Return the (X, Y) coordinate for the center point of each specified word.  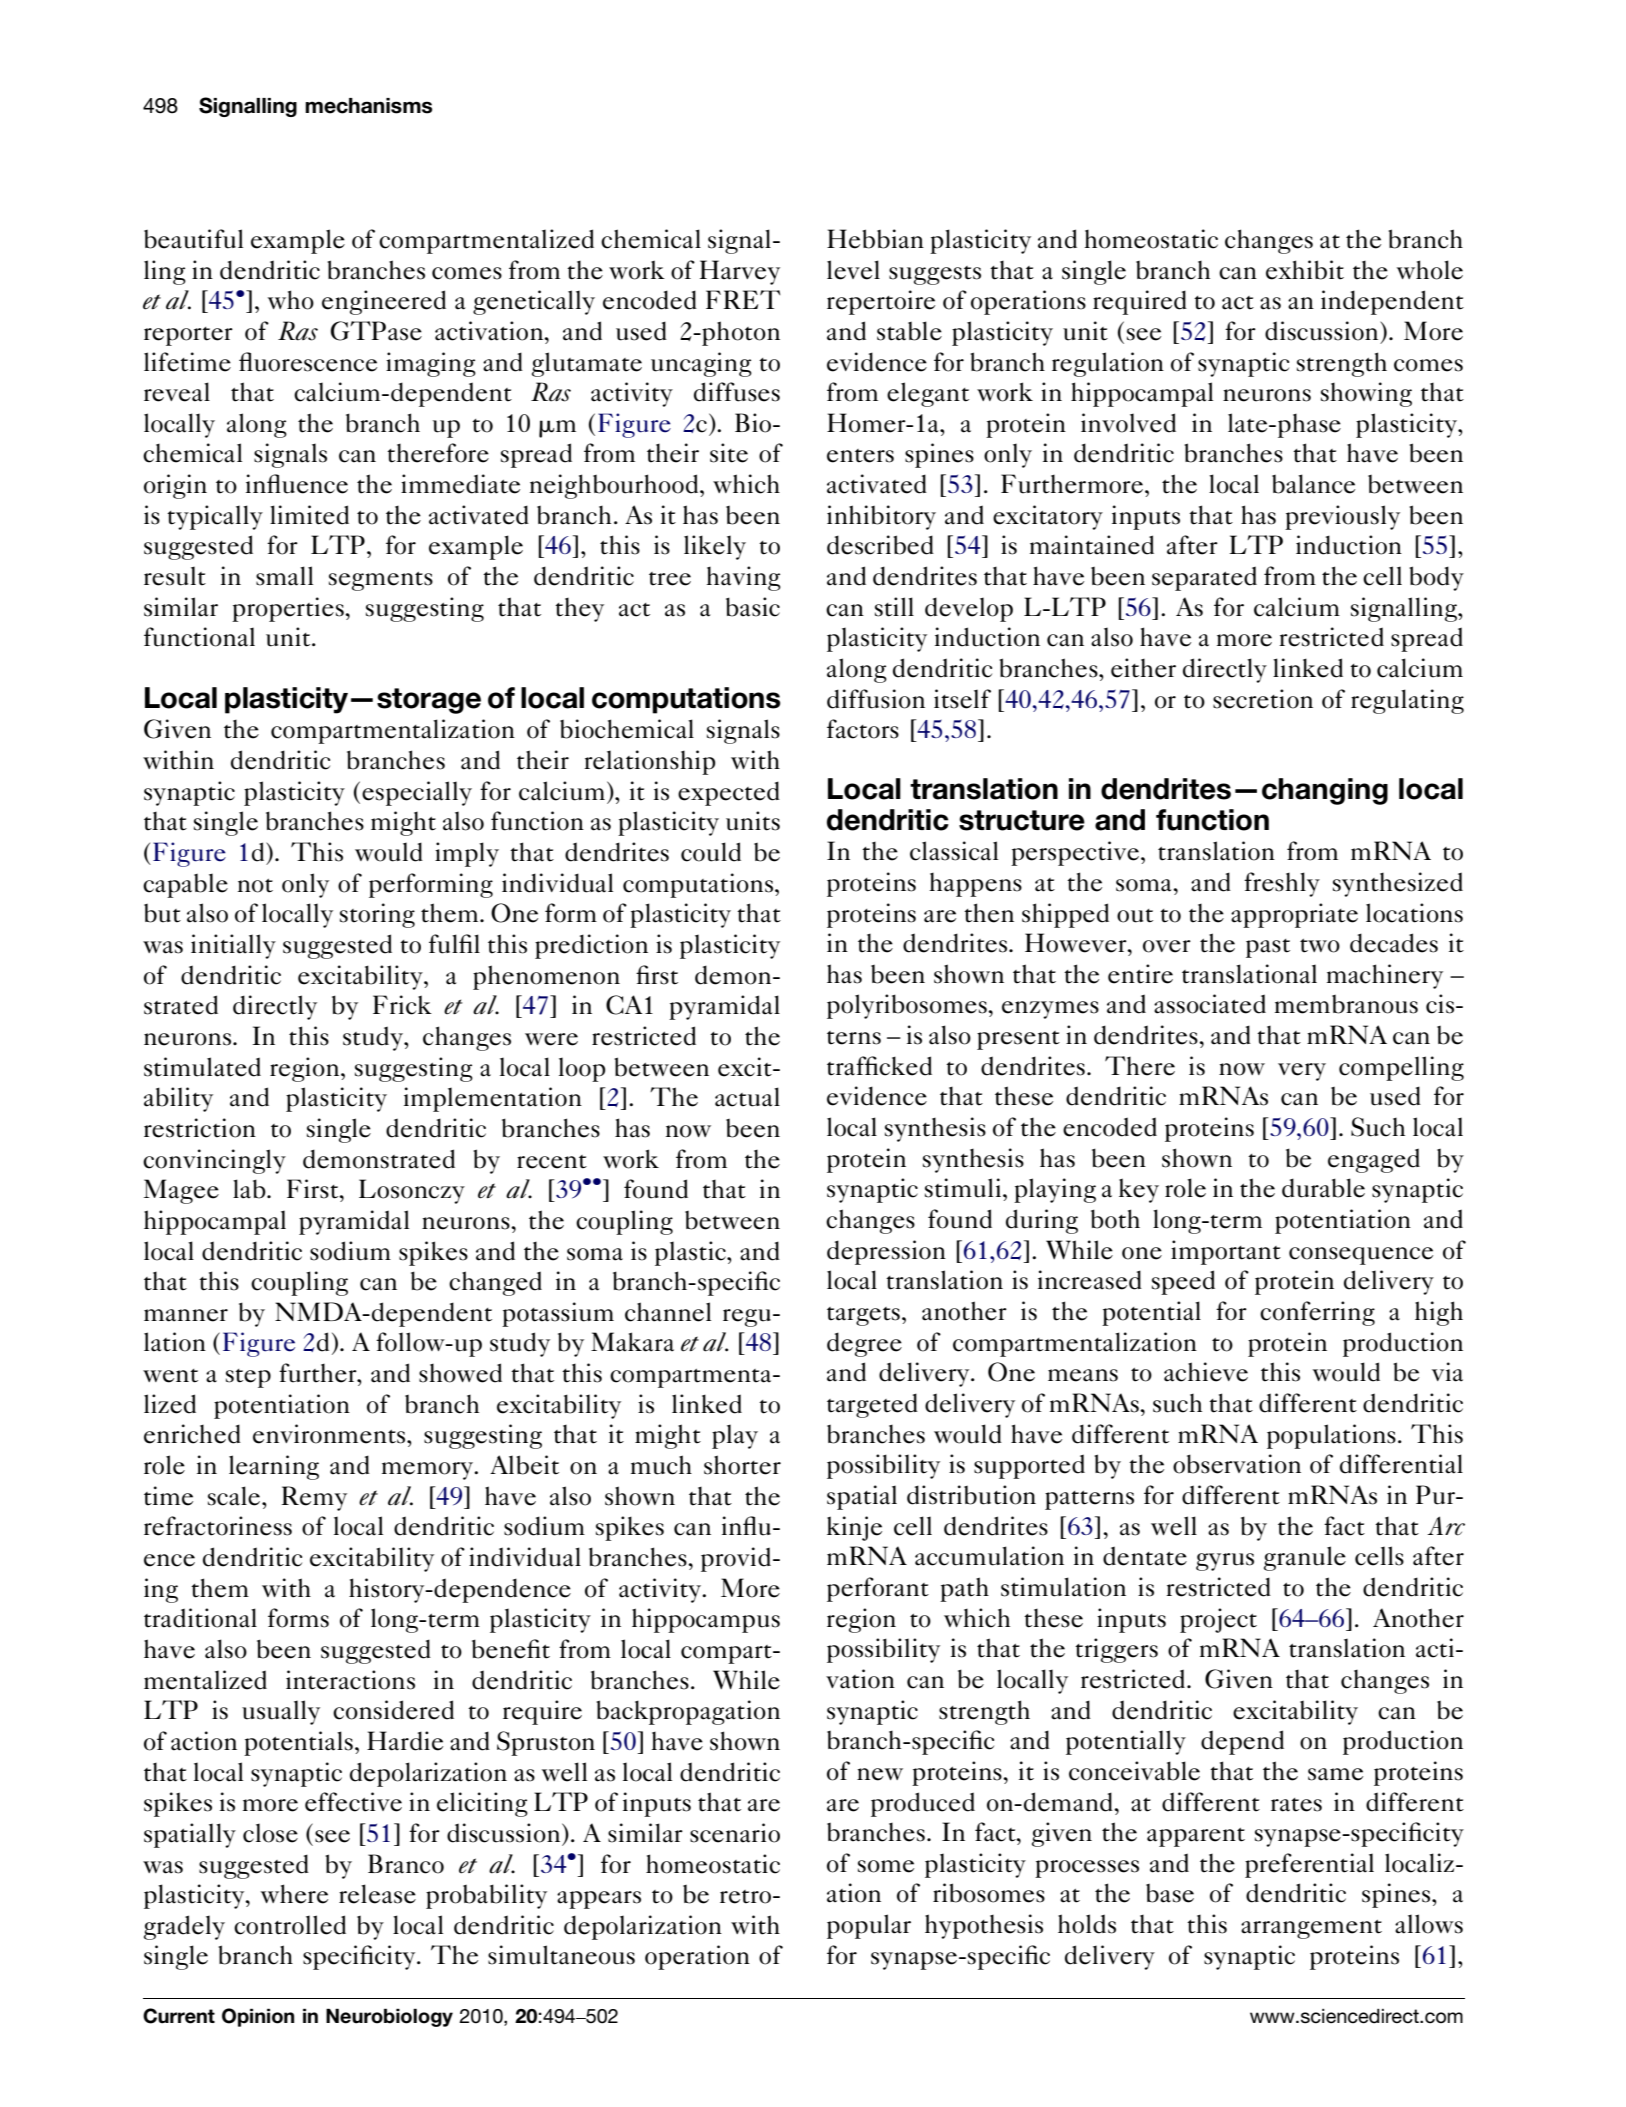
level (853, 270)
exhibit (1305, 270)
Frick (402, 1005)
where (294, 1894)
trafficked (879, 1066)
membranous (1346, 1004)
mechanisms (368, 106)
